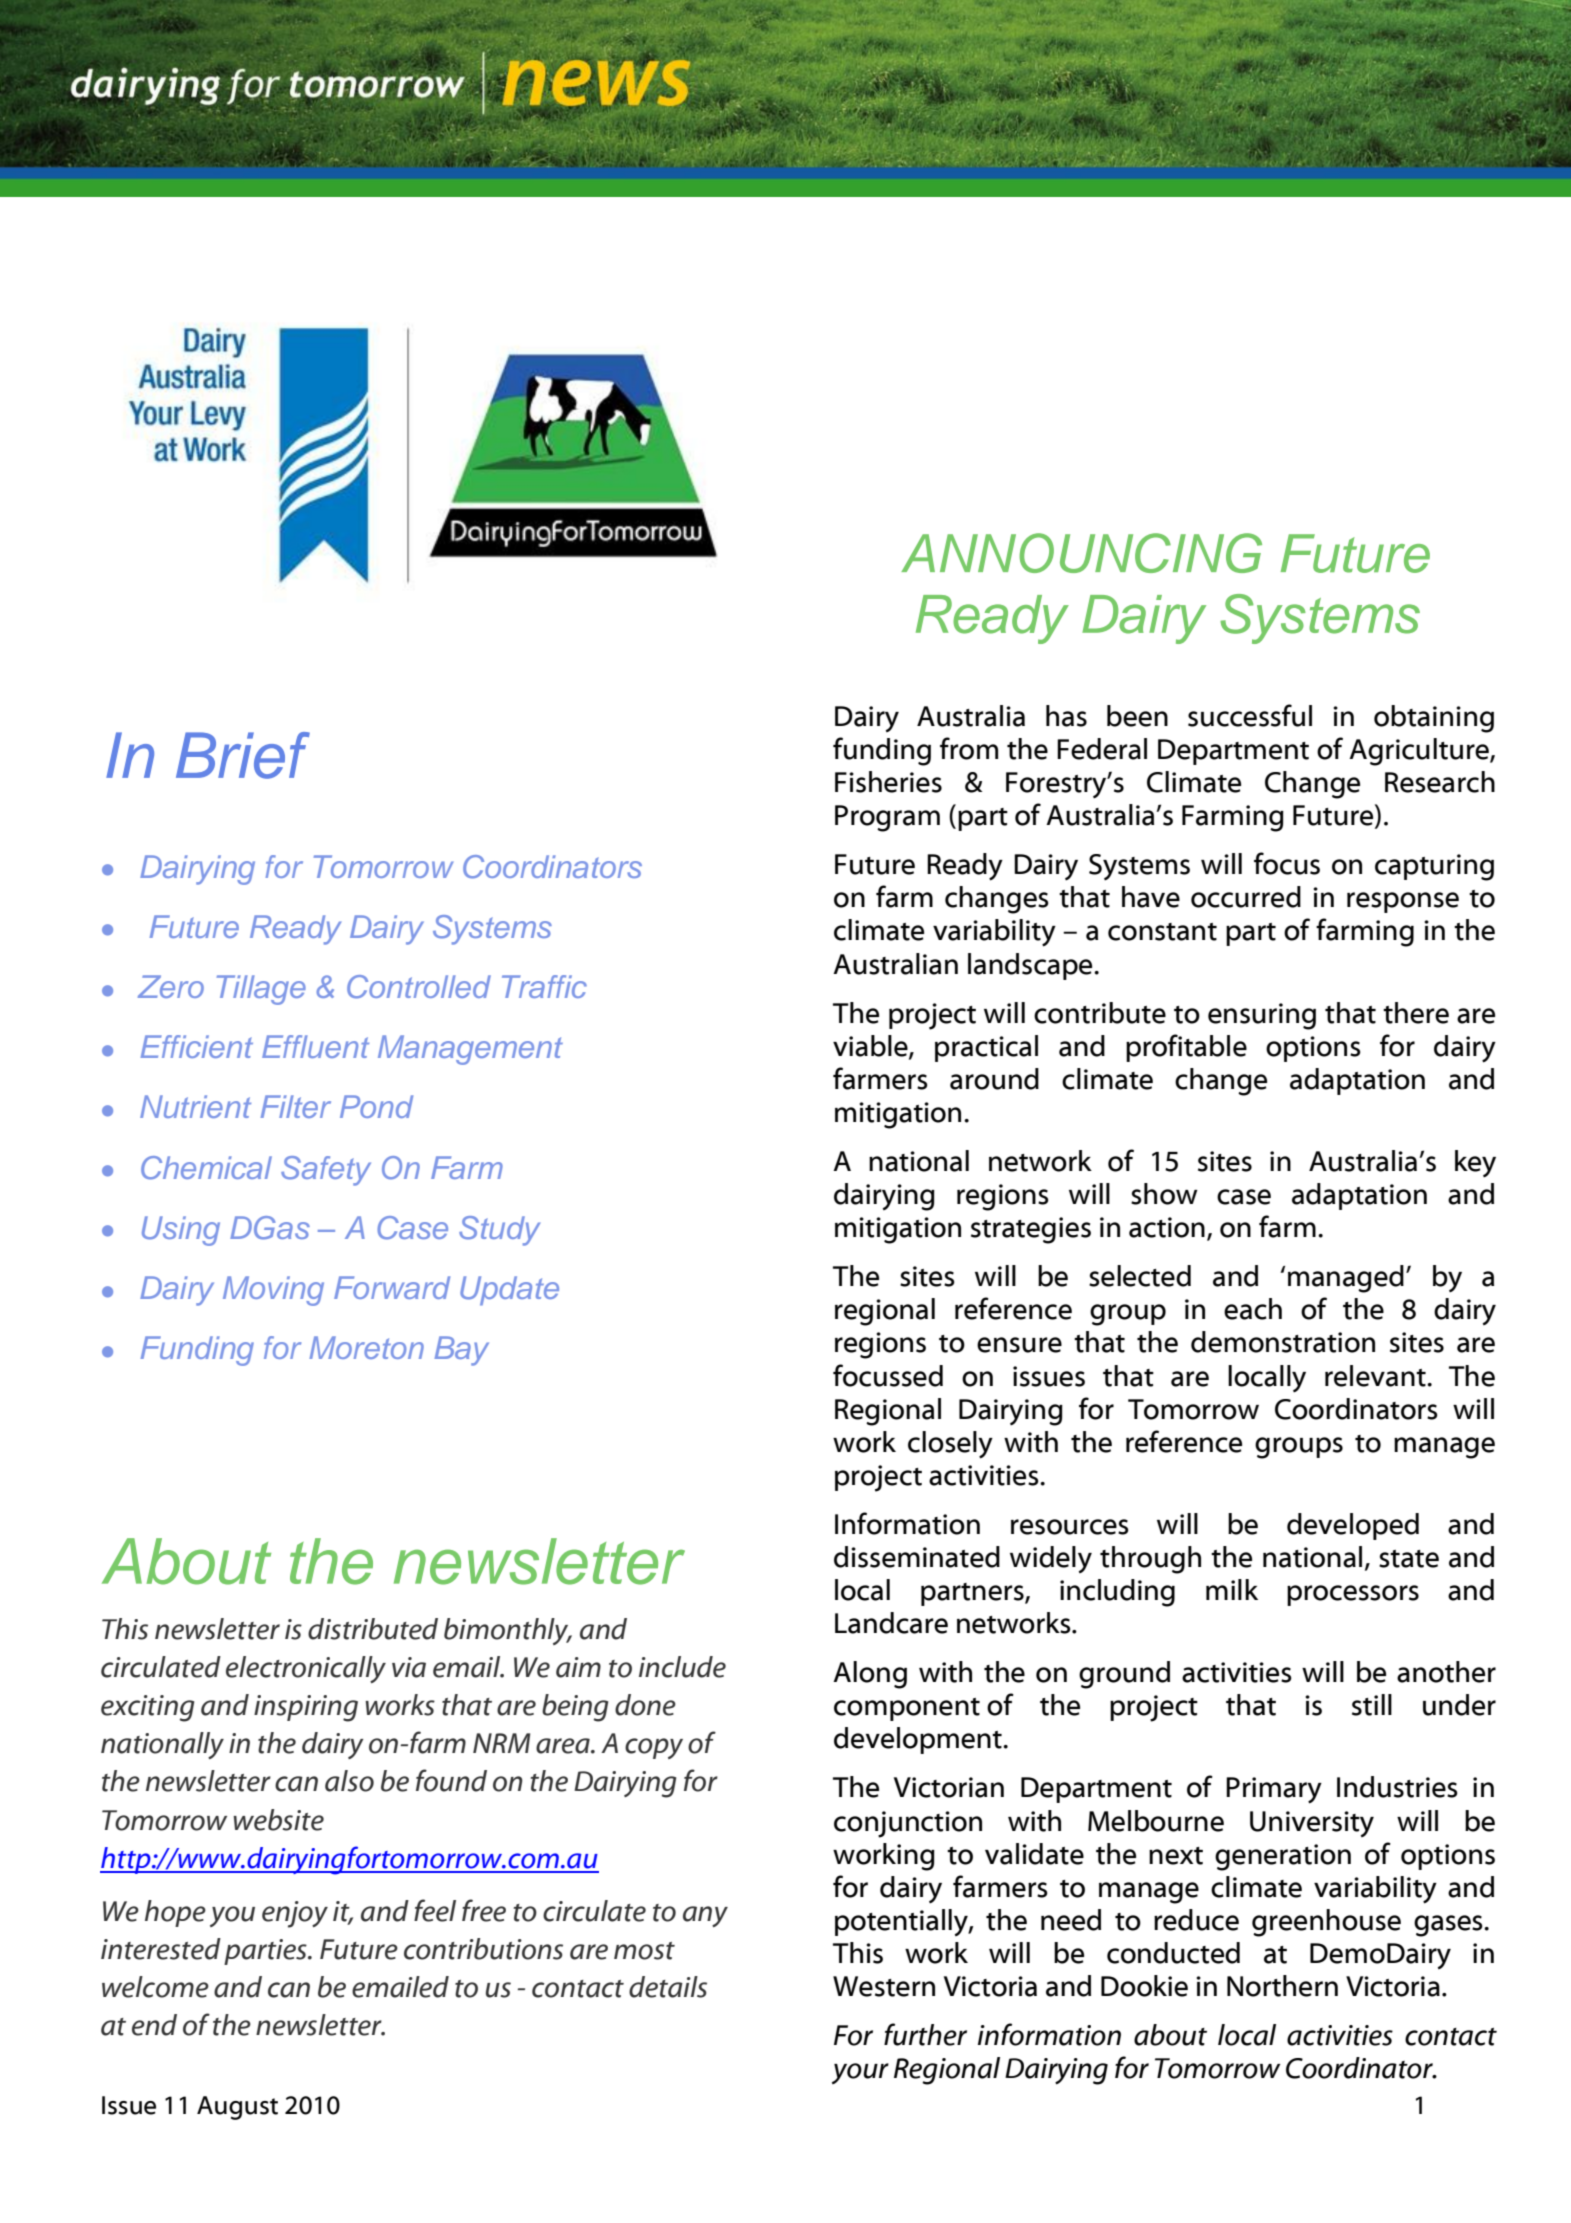 This image has height=2223, width=1571. I want to click on ensuring, so click(1262, 1016).
